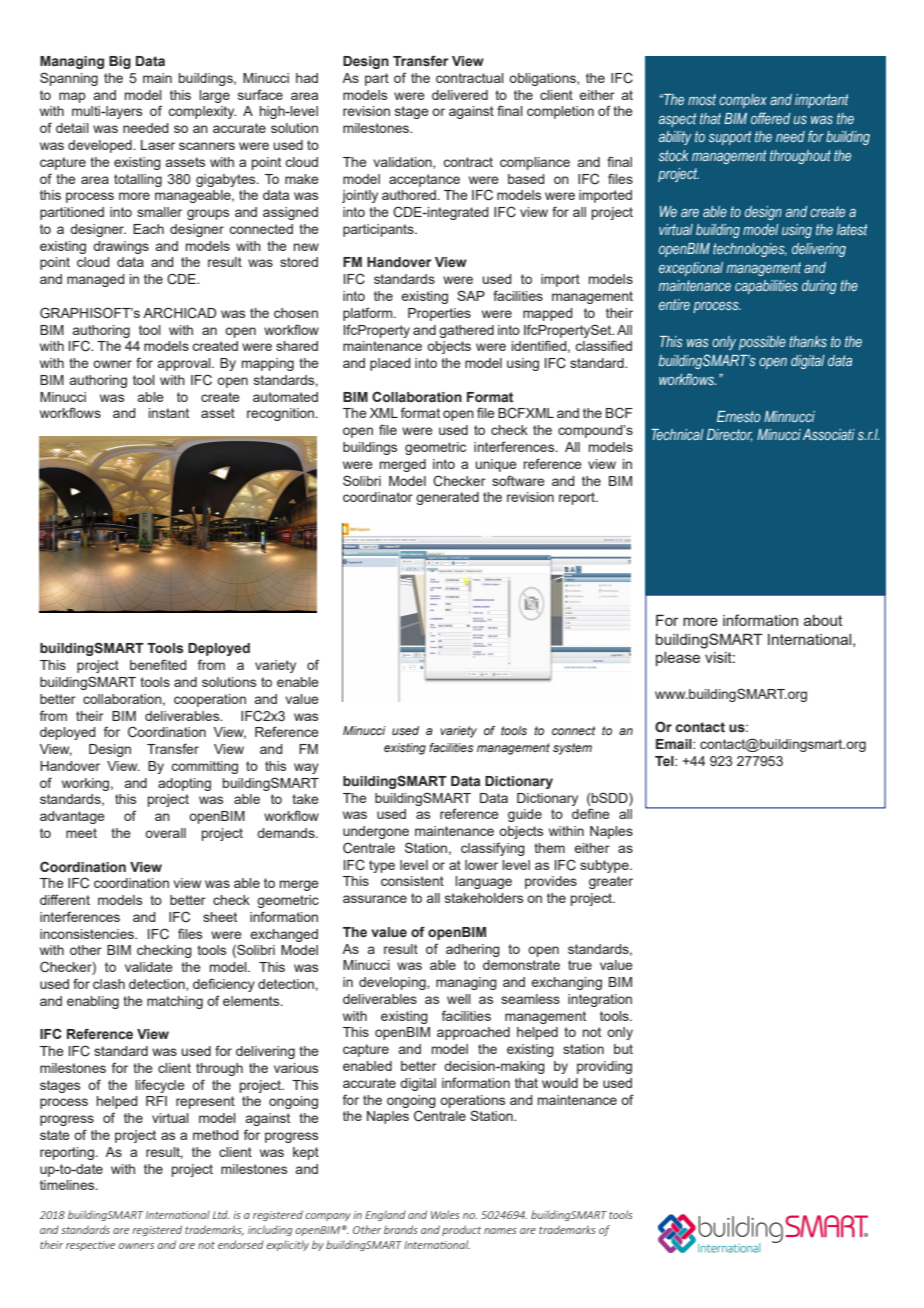 This screenshot has height=1308, width=924. I want to click on system, so click(572, 749).
